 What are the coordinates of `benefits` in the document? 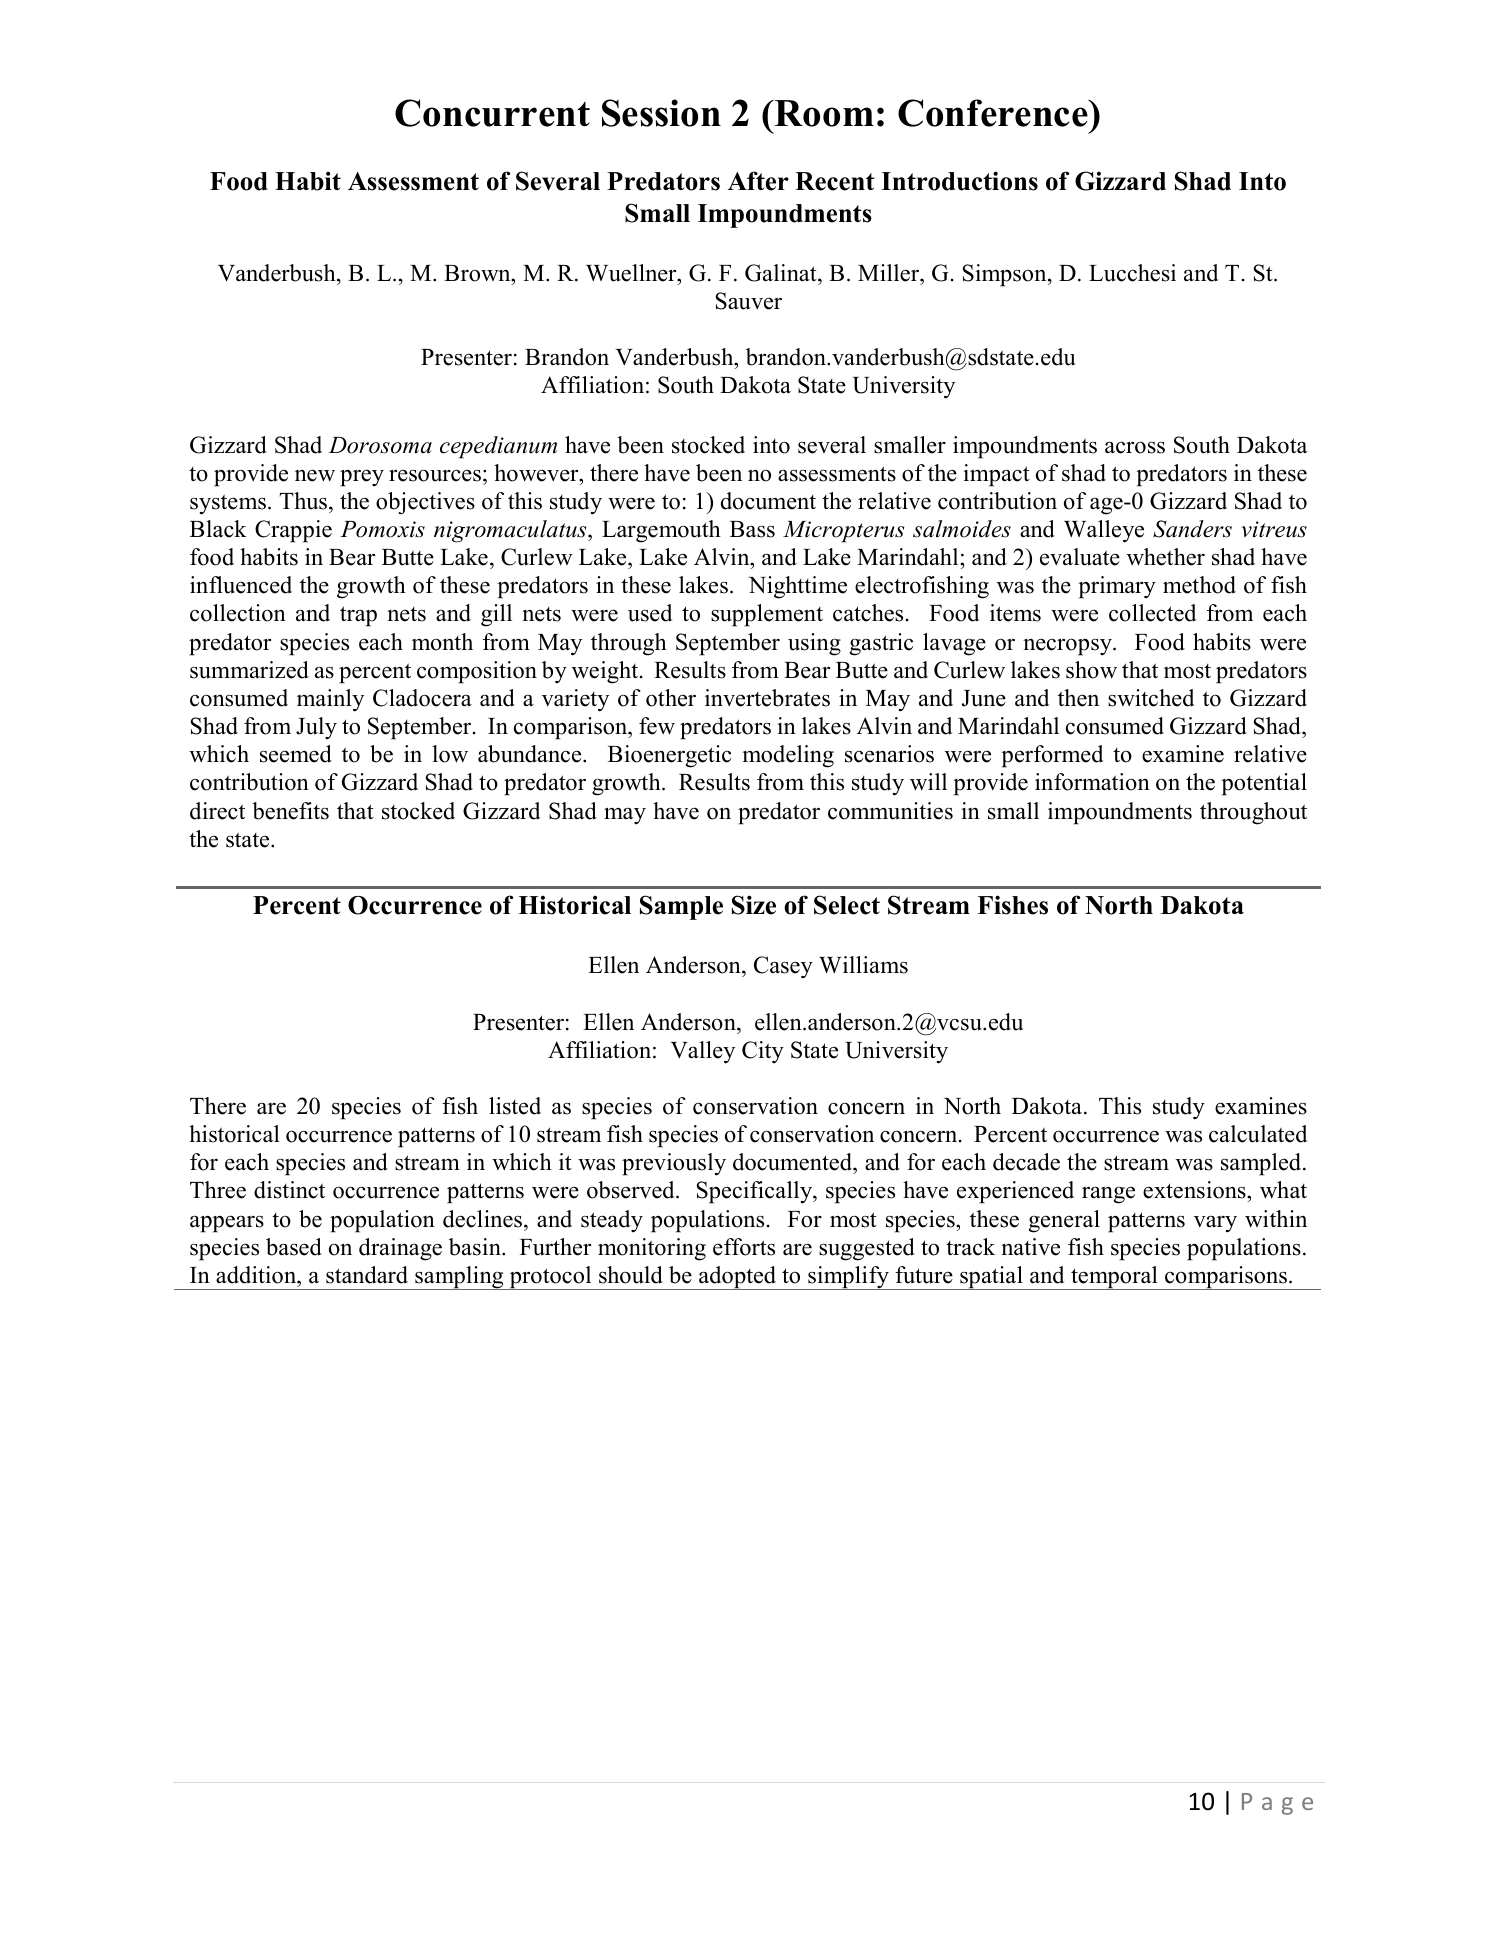 It's located at (290, 811).
